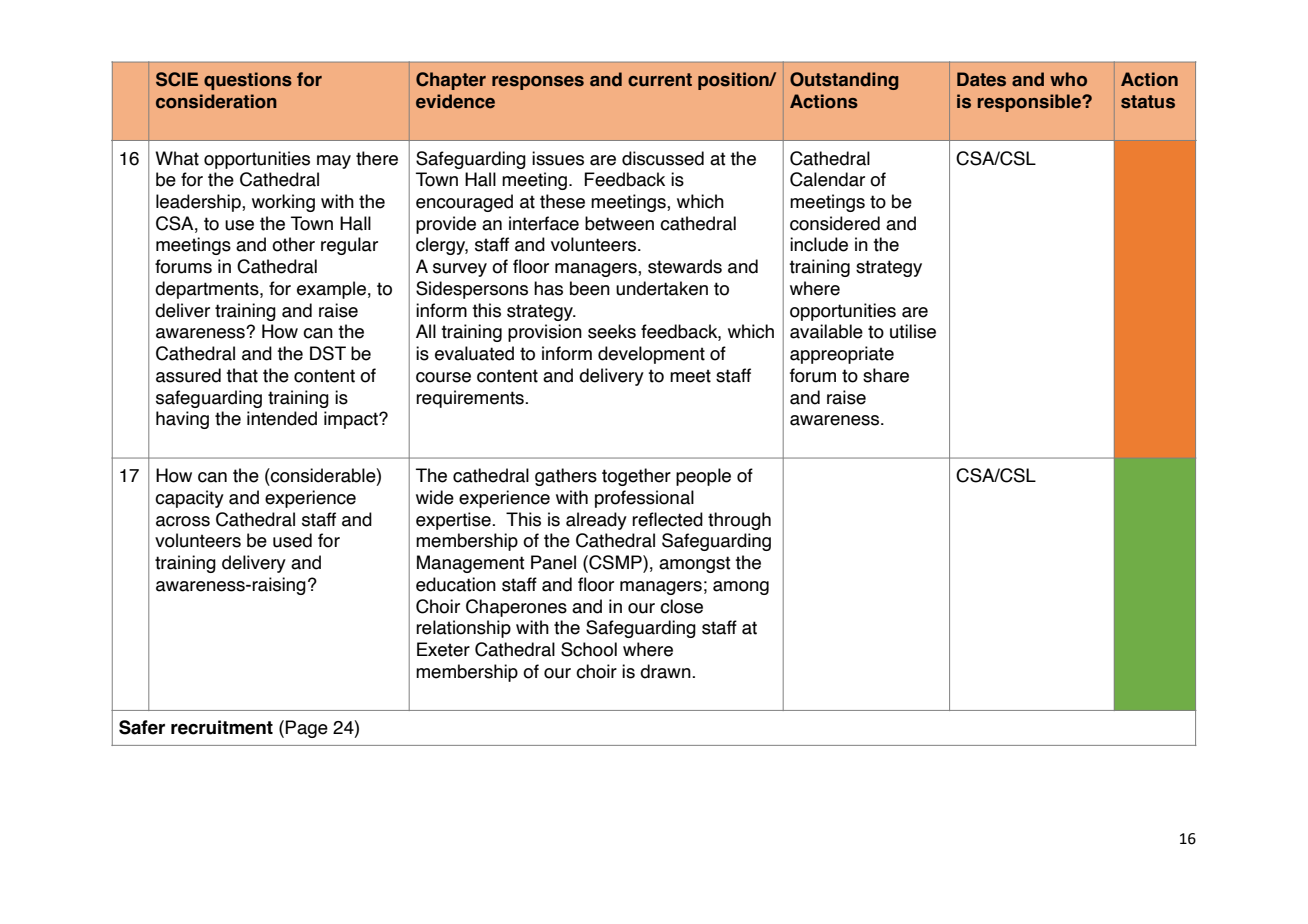 The width and height of the document is (1308, 924). Describe the element at coordinates (660, 80) in the document. I see `current` at that location.
